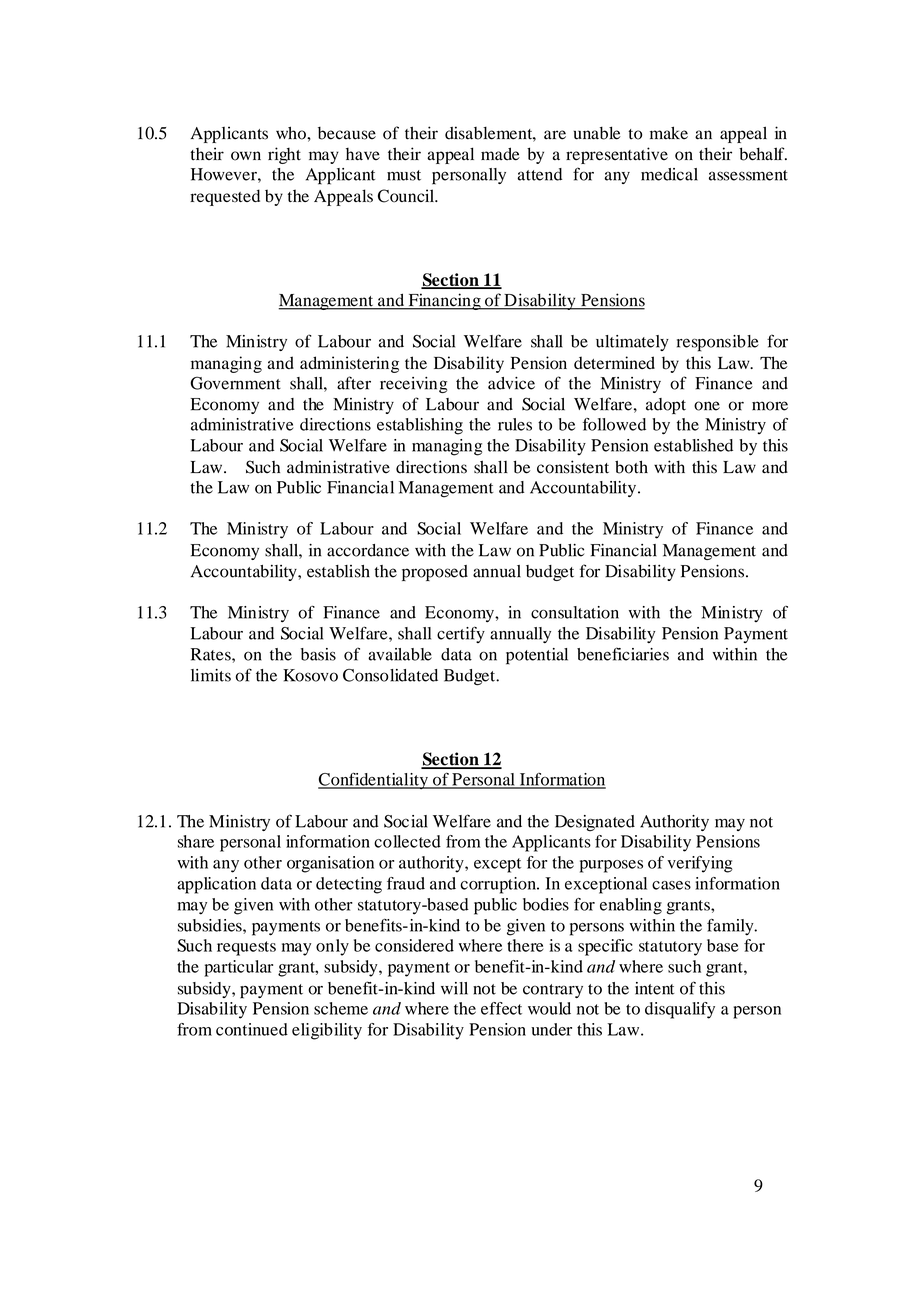 The width and height of the screenshot is (924, 1308). Describe the element at coordinates (707, 406) in the screenshot. I see `one` at that location.
